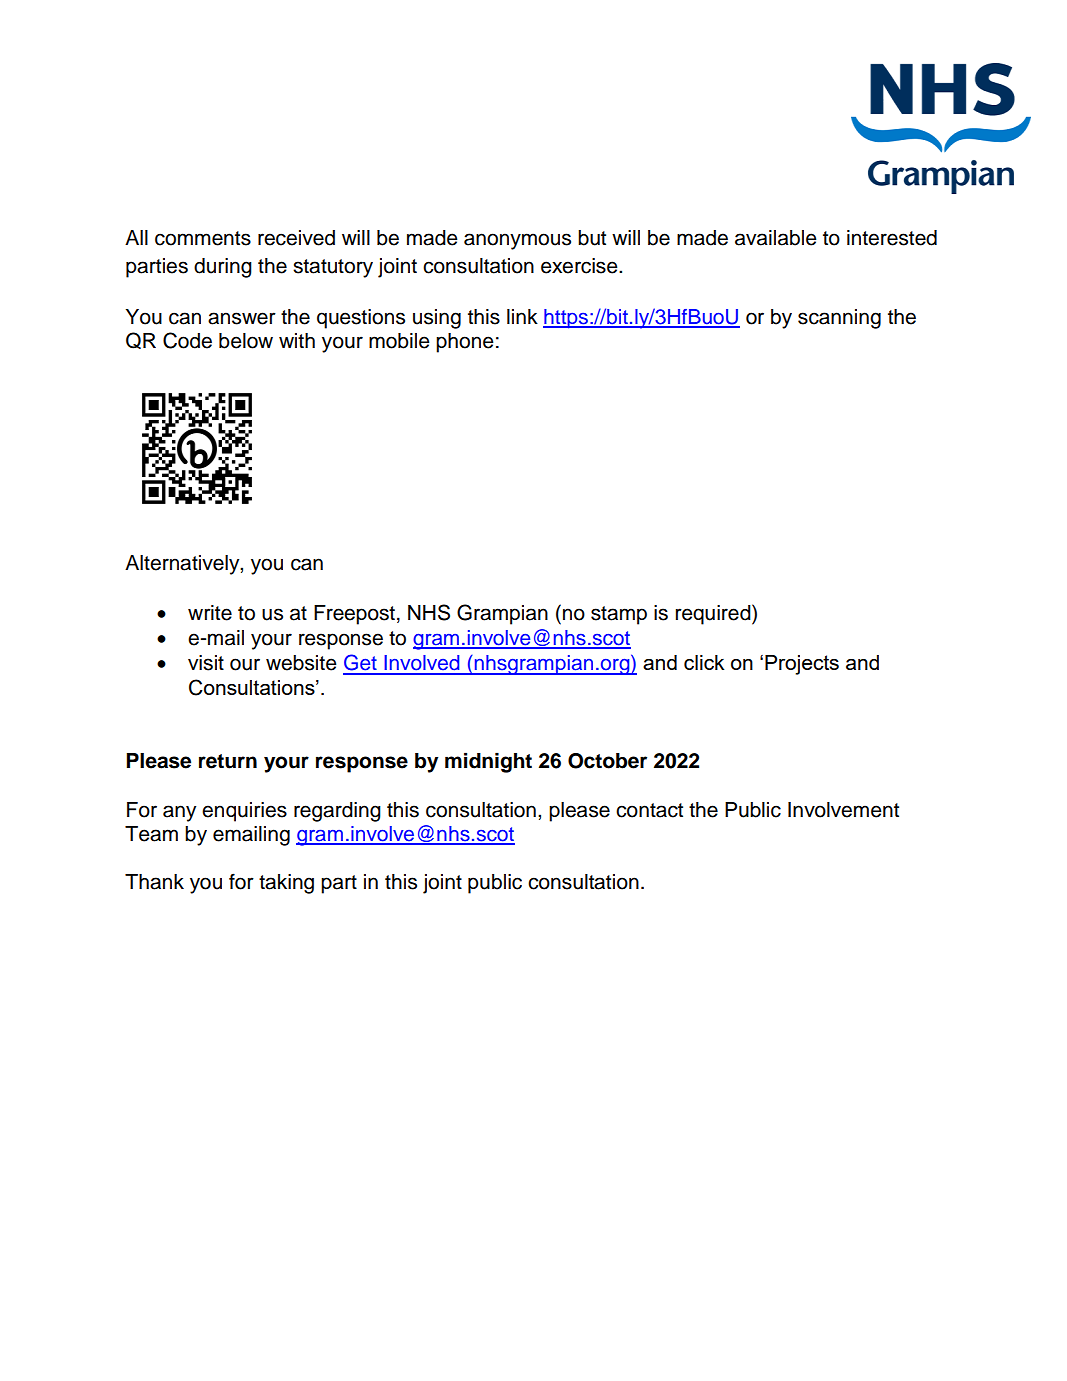  Describe the element at coordinates (802, 665) in the document. I see `Projects` at that location.
